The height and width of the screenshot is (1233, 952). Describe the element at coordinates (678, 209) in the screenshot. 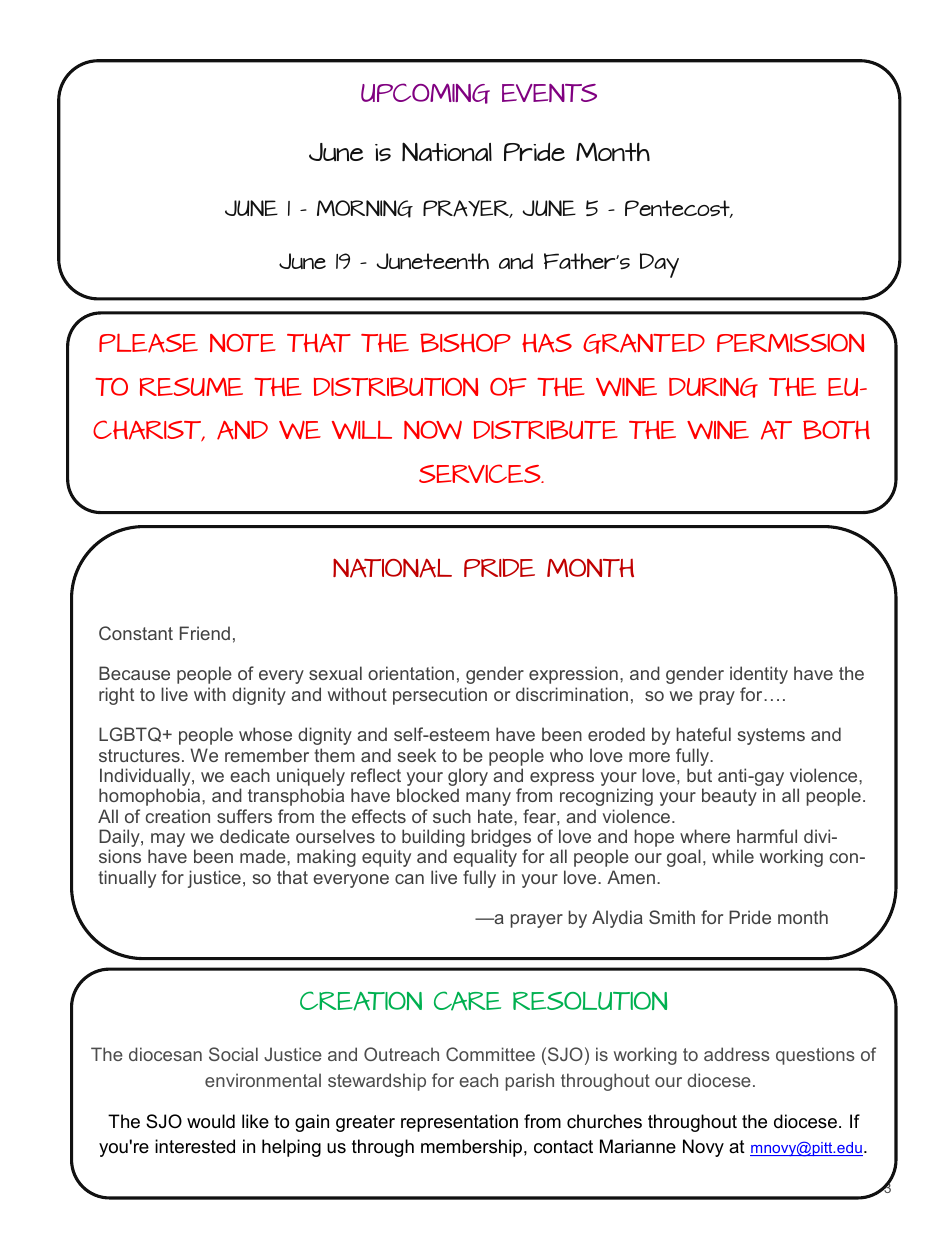

I see `Pentecost` at that location.
